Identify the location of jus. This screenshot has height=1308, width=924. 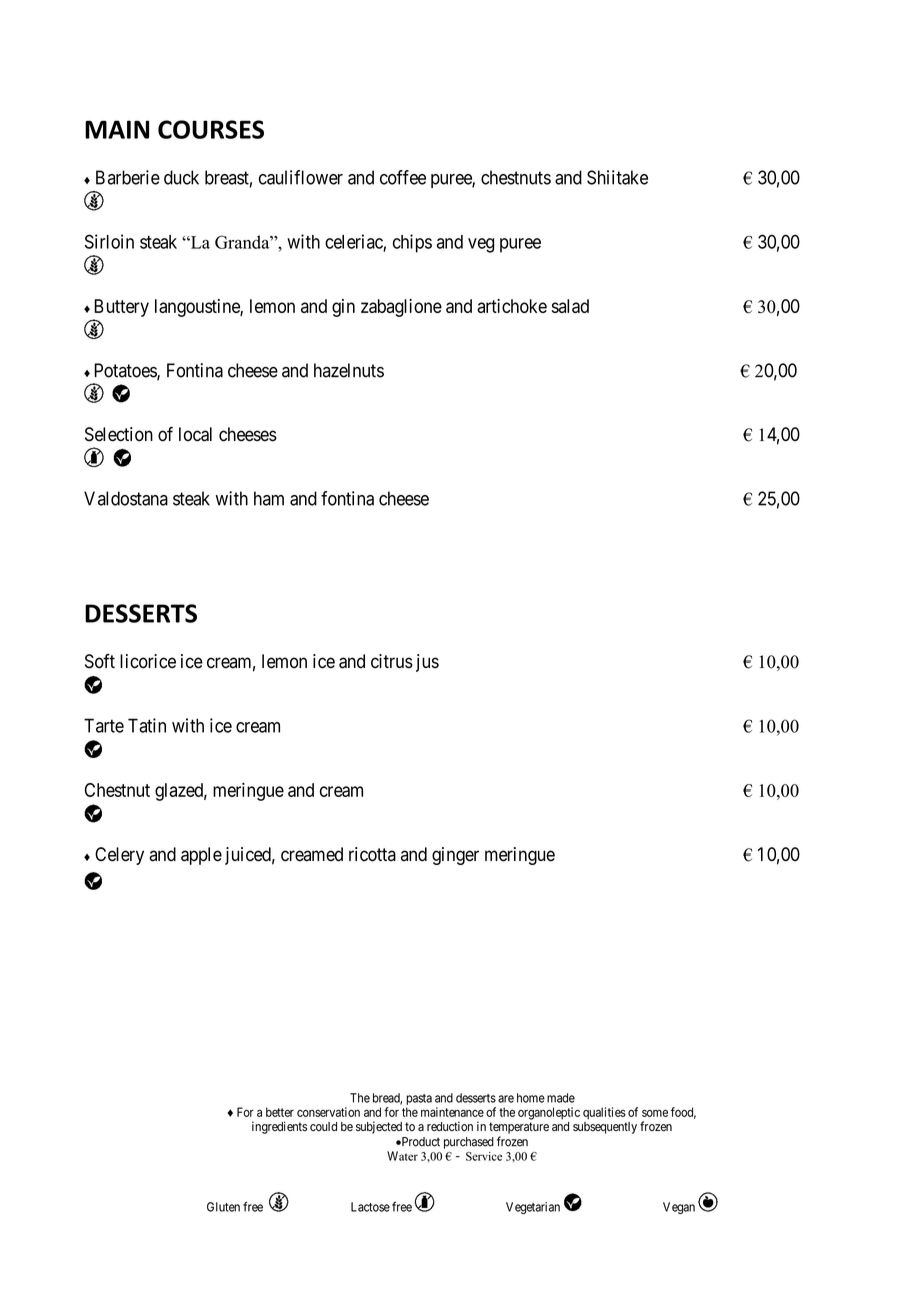
(427, 663).
